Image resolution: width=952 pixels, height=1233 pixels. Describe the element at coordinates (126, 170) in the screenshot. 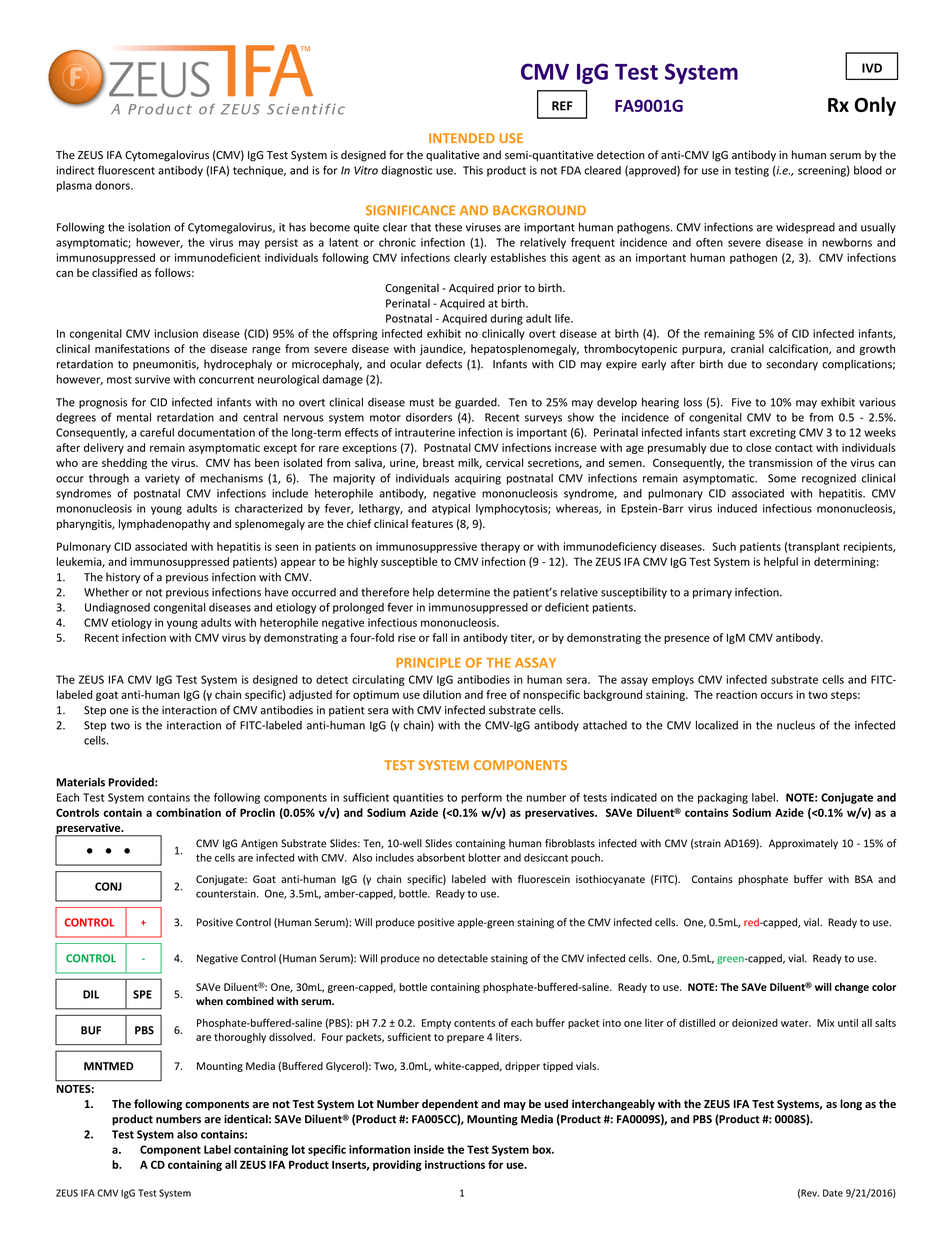

I see `fluorescent` at that location.
